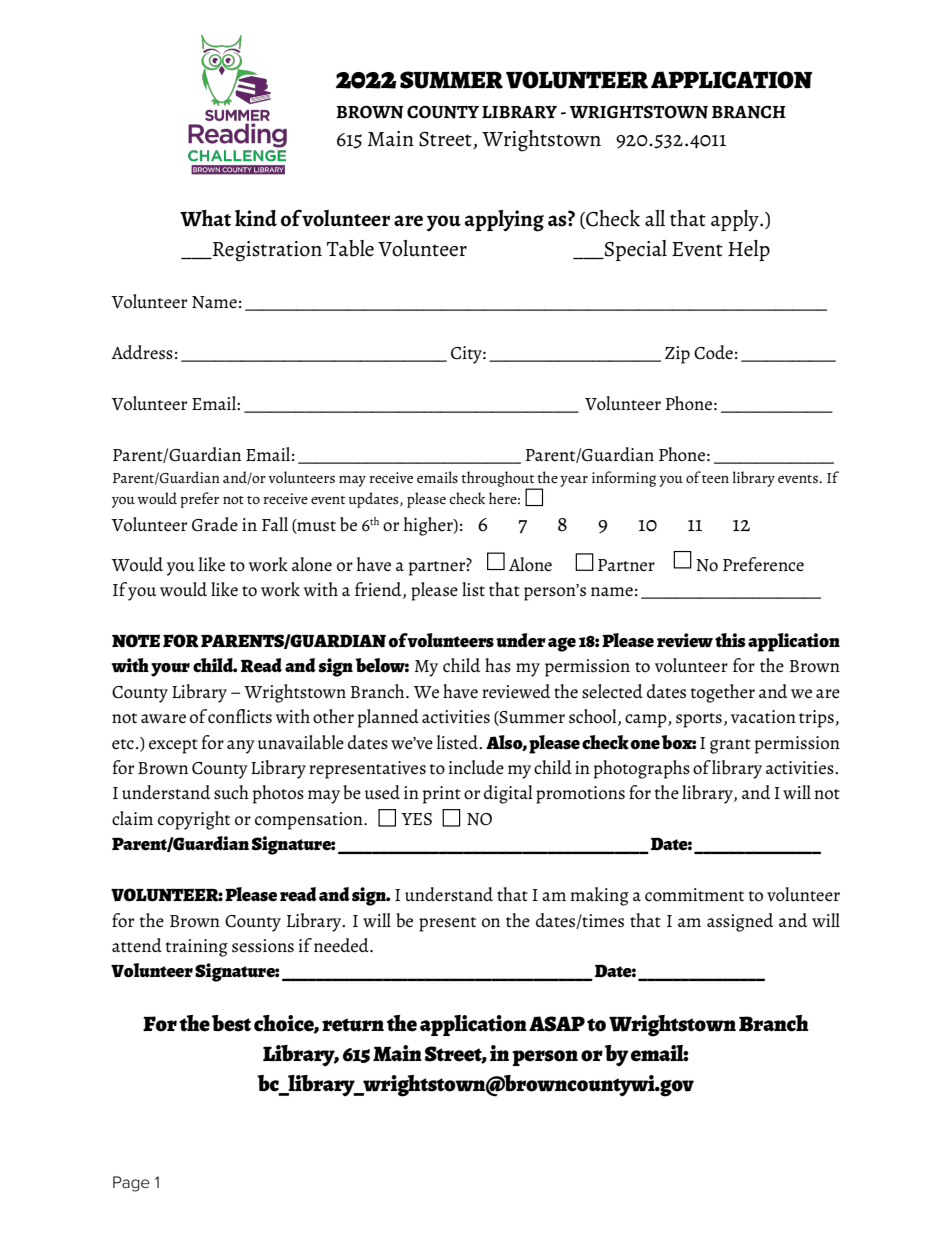 The image size is (952, 1233). What do you see at coordinates (557, 1024) in the screenshot?
I see `ASAP` at bounding box center [557, 1024].
